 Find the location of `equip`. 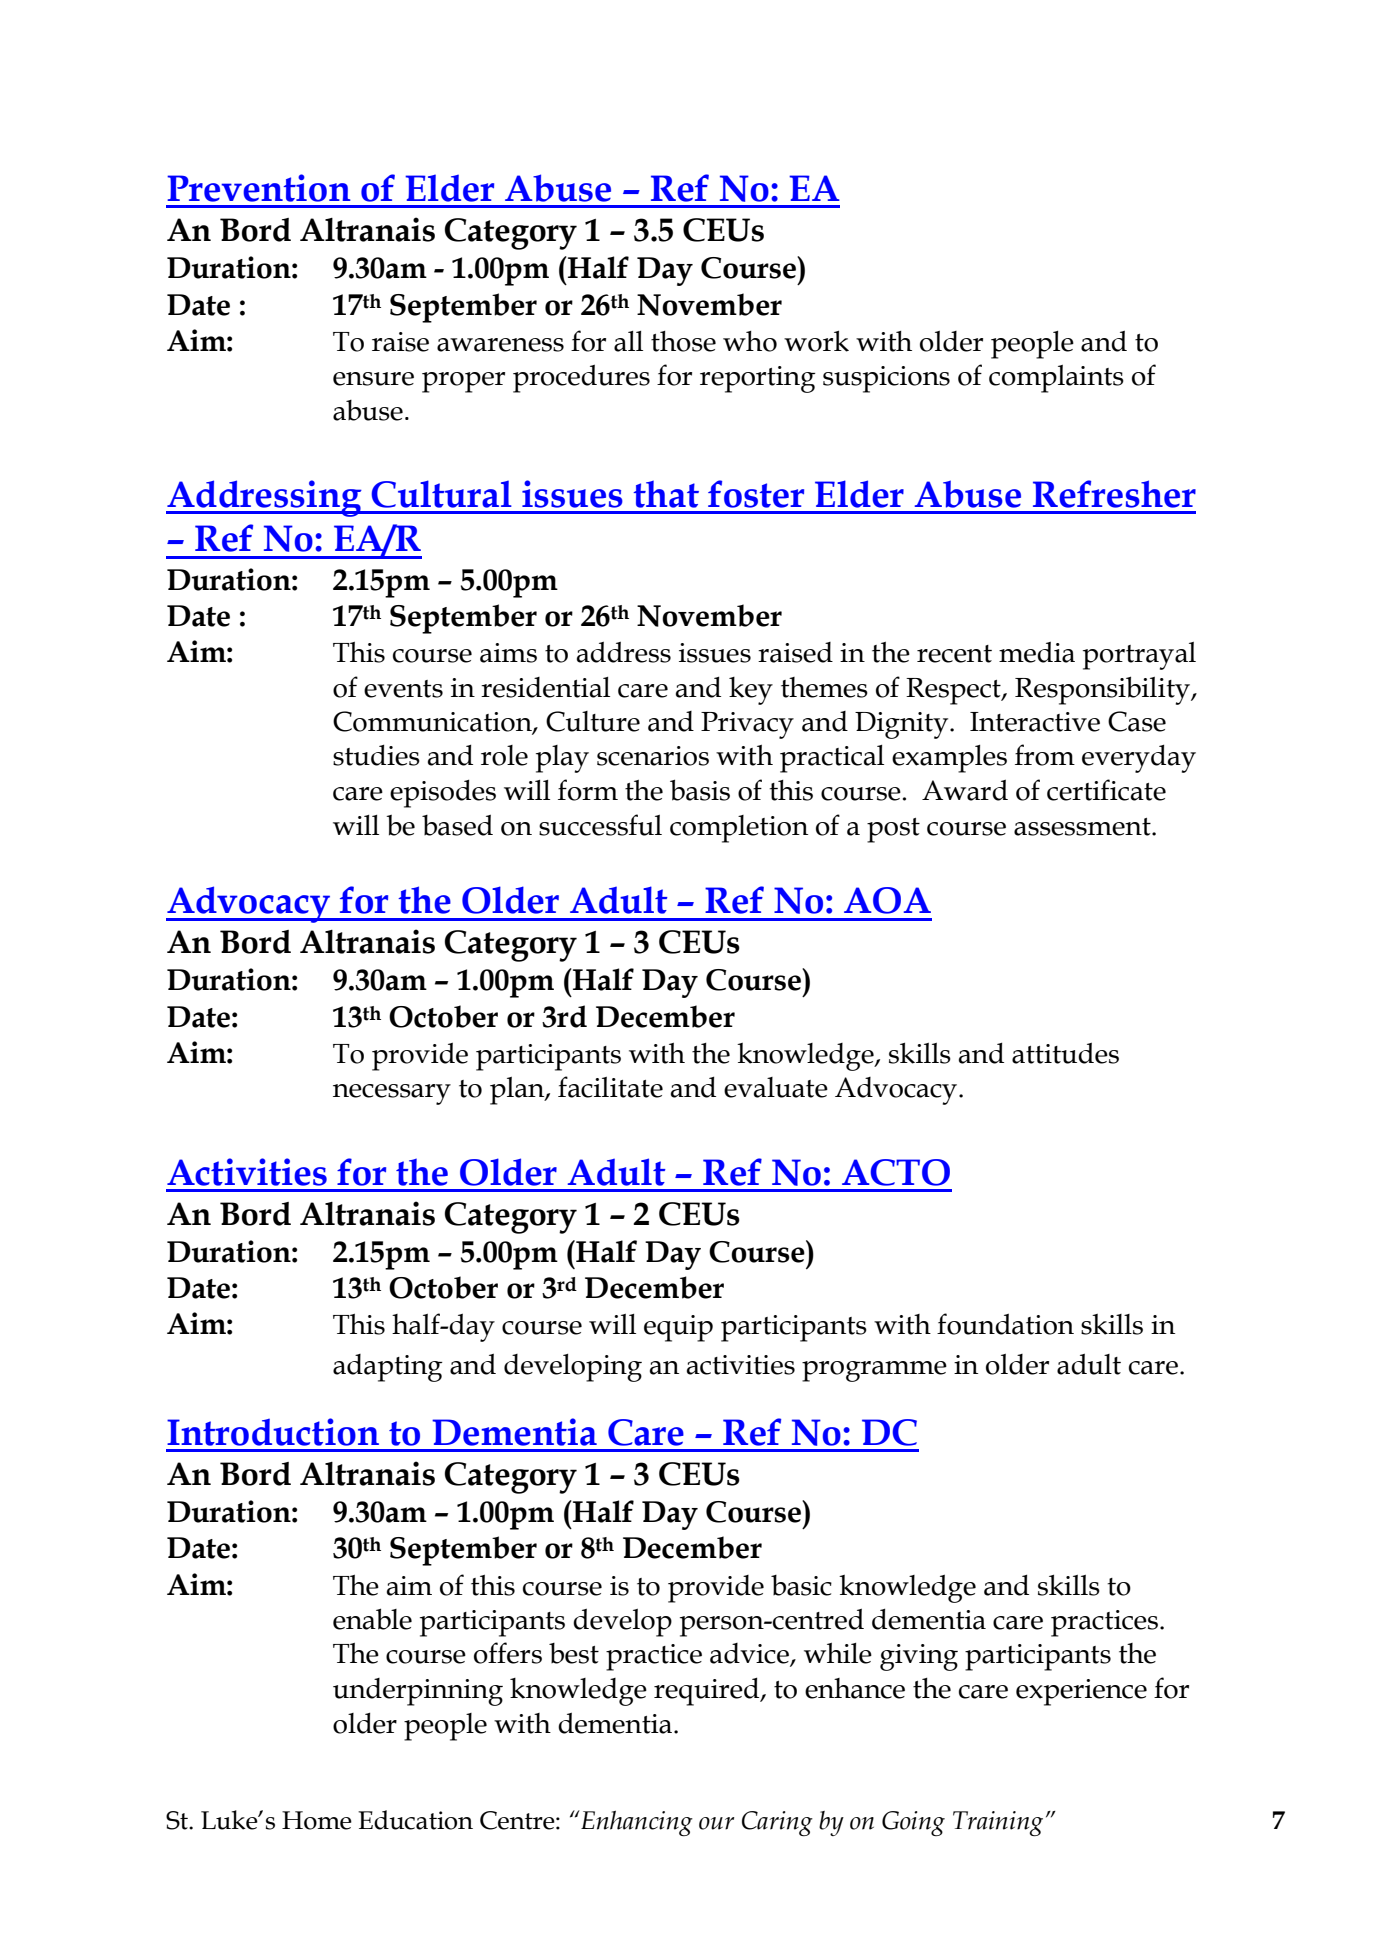

equip is located at coordinates (678, 1328).
